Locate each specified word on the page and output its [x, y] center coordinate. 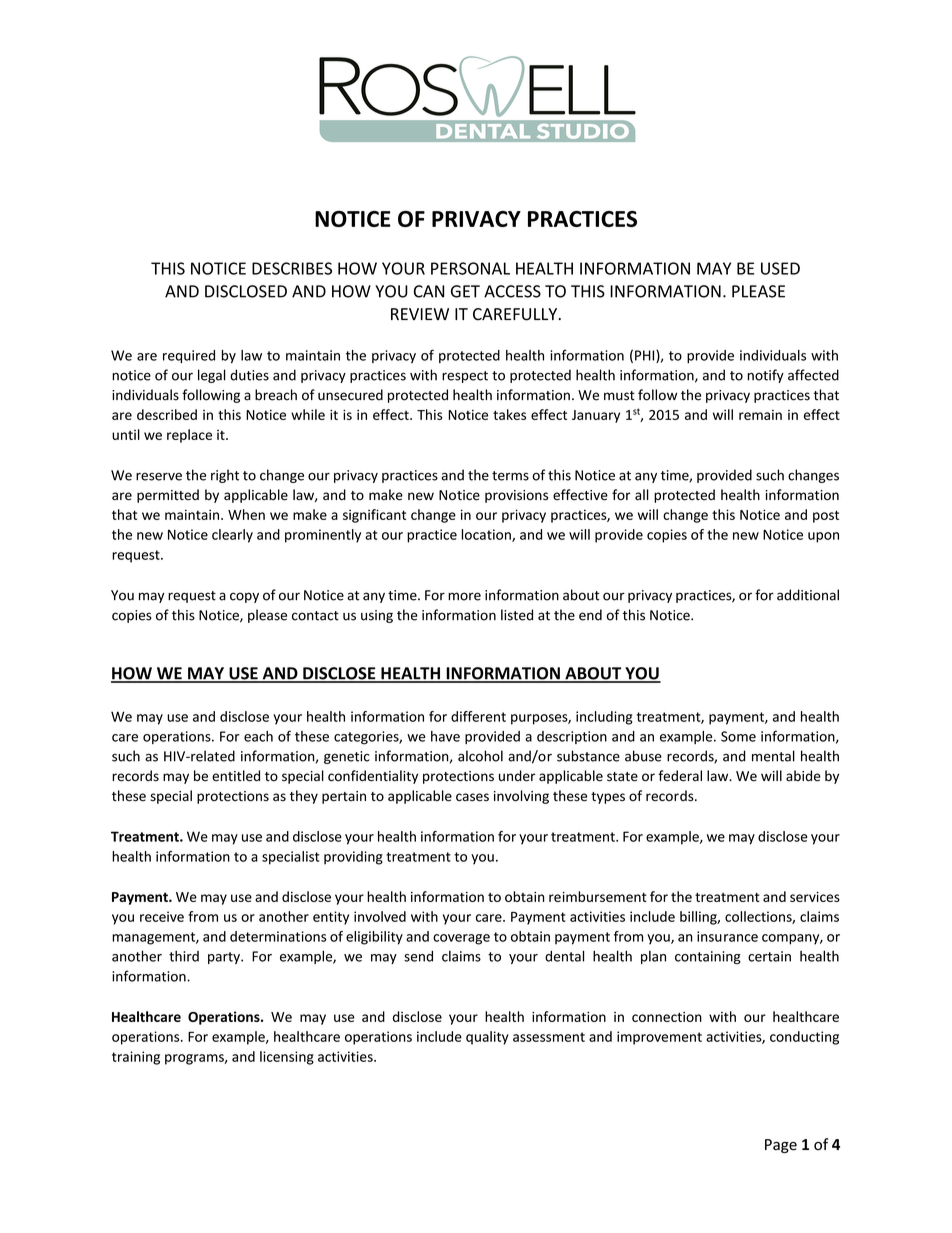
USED [780, 268]
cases [472, 797]
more [464, 596]
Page [781, 1146]
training [136, 1058]
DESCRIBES [292, 268]
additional [808, 595]
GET [465, 291]
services [815, 897]
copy [244, 597]
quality [487, 1038]
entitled [236, 776]
